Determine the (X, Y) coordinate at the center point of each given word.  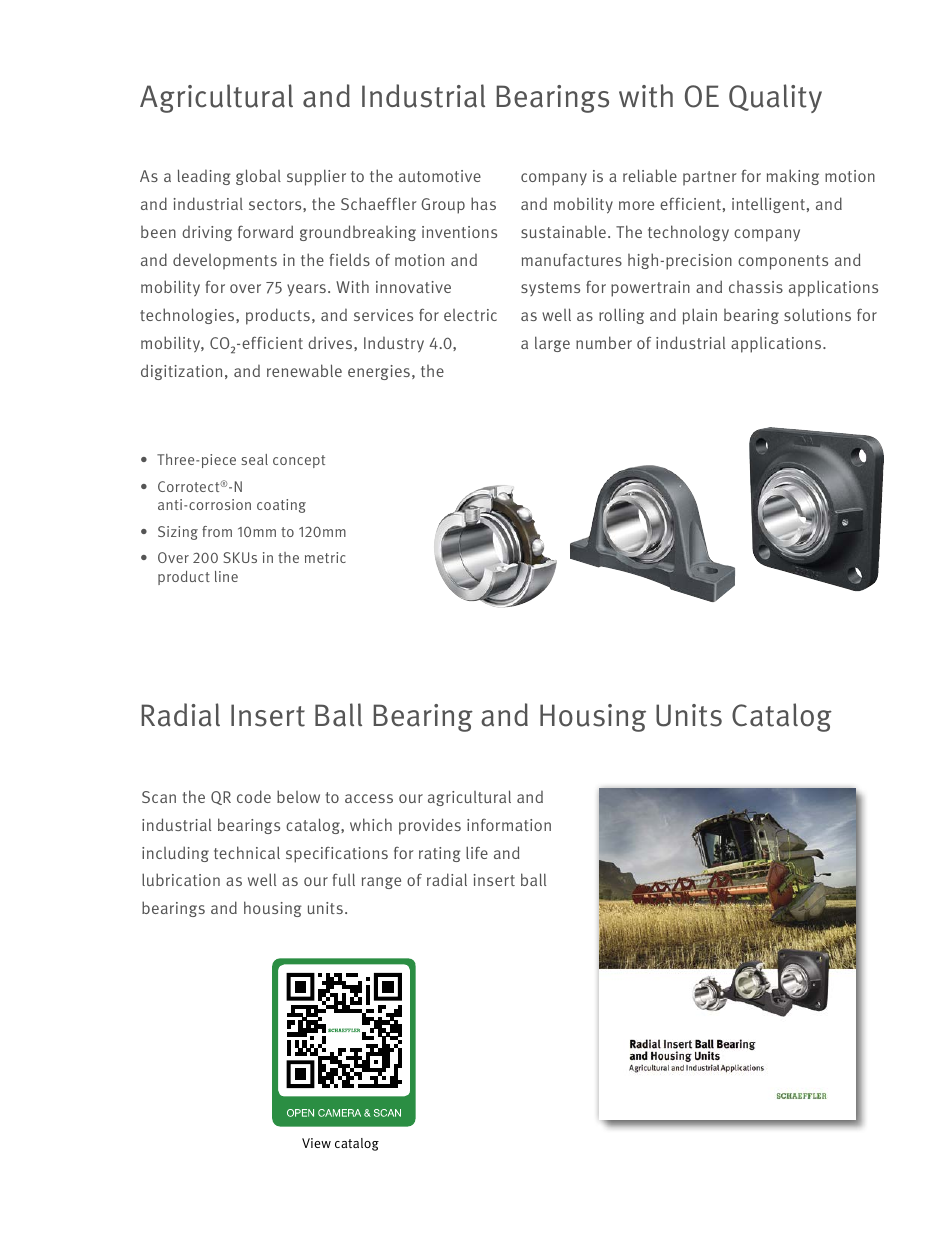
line (226, 576)
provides (430, 826)
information (509, 824)
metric (325, 557)
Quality (775, 98)
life (477, 852)
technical (247, 852)
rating (440, 854)
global (258, 177)
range (381, 883)
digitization (181, 372)
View (316, 1143)
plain (700, 316)
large (552, 344)
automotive (440, 176)
